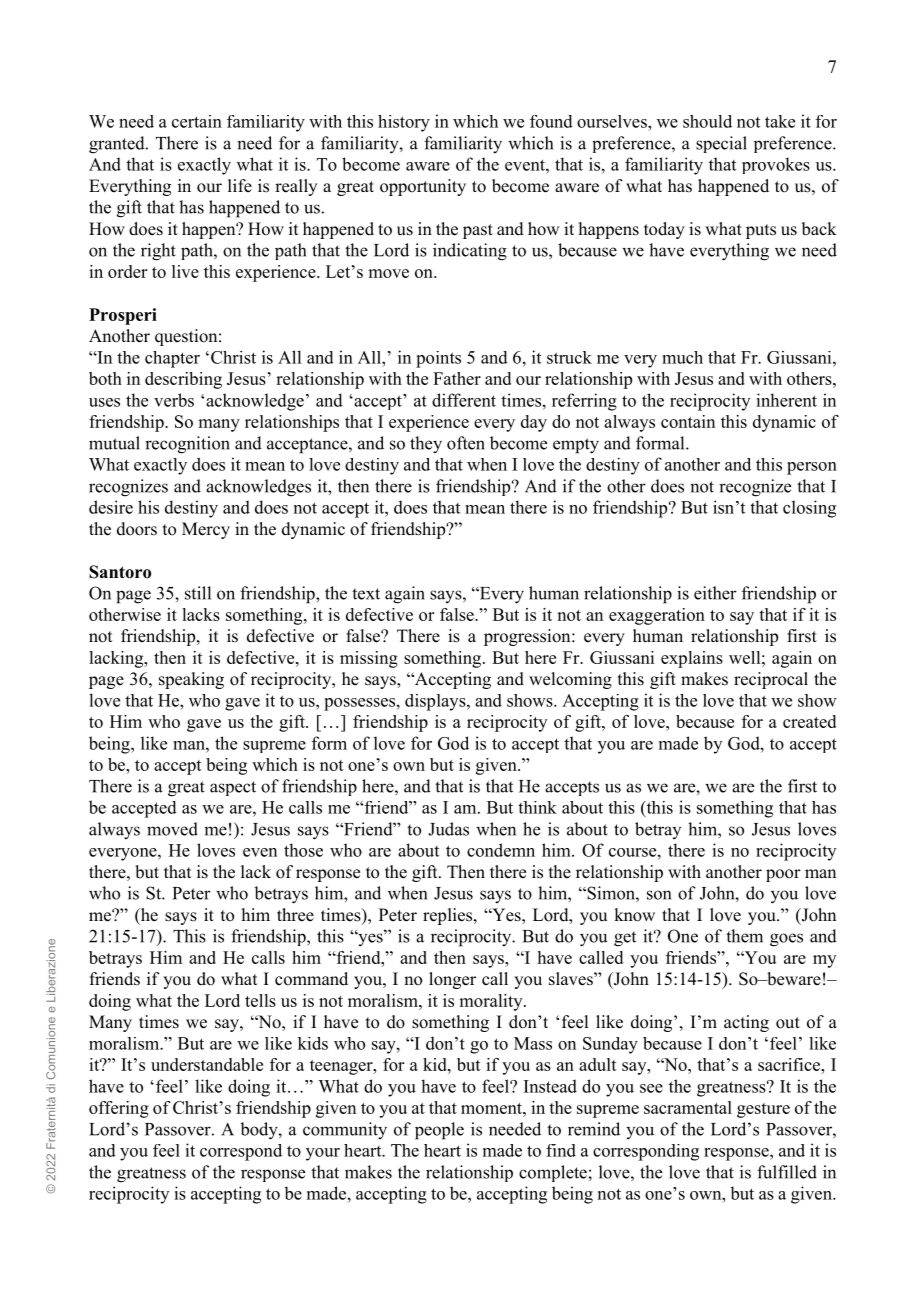 The image size is (924, 1308). I want to click on offering, so click(119, 1109).
